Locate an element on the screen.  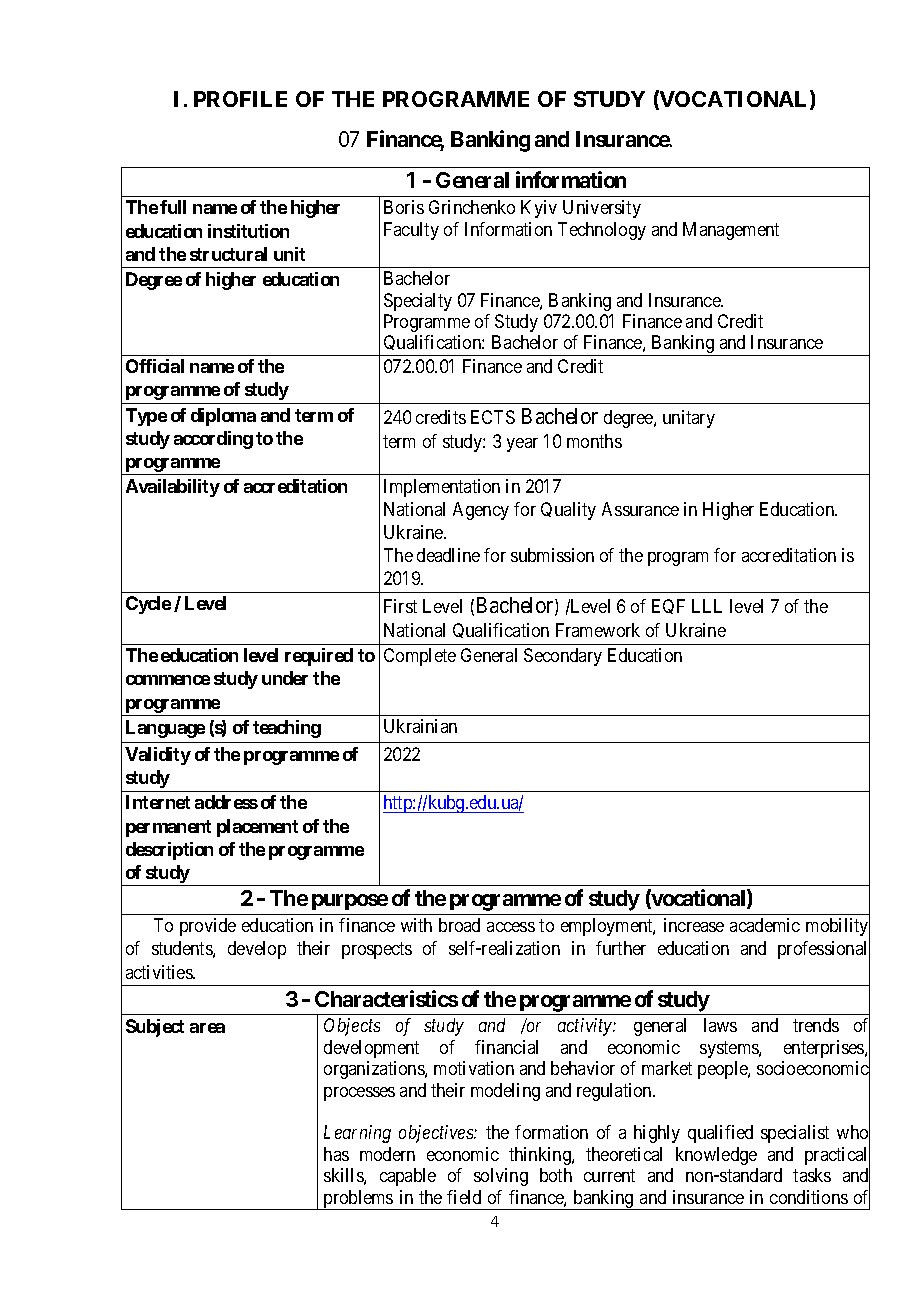
PROFILE is located at coordinates (240, 99).
